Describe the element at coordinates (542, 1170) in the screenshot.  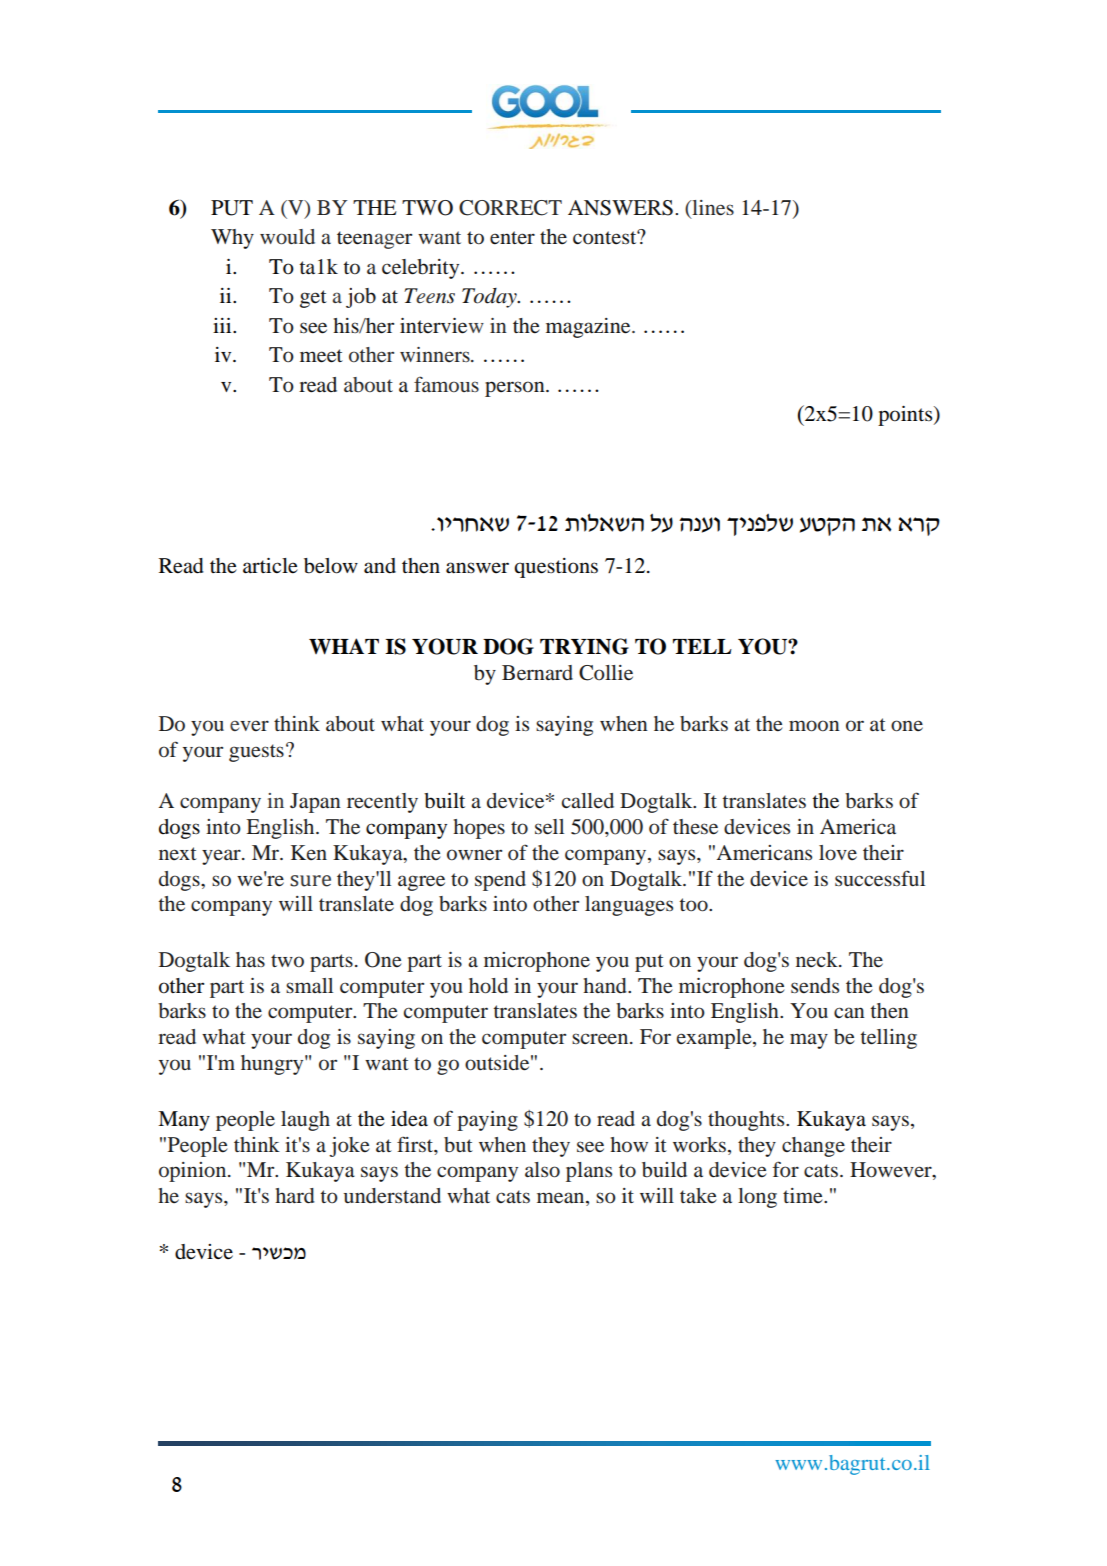
I see `also` at that location.
